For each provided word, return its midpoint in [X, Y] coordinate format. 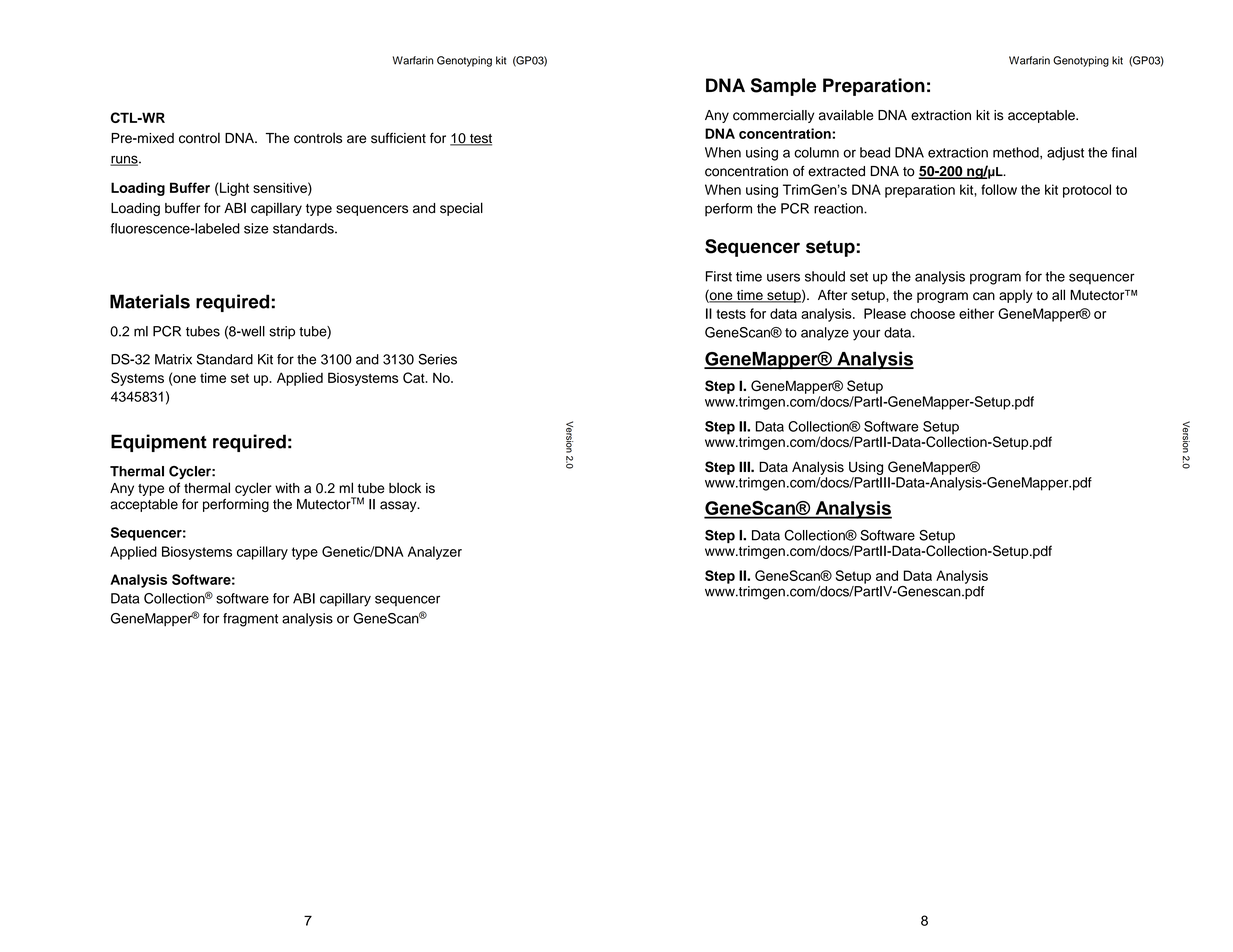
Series [437, 359]
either [976, 313]
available [846, 115]
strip [282, 332]
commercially [773, 116]
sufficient [398, 138]
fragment [250, 620]
